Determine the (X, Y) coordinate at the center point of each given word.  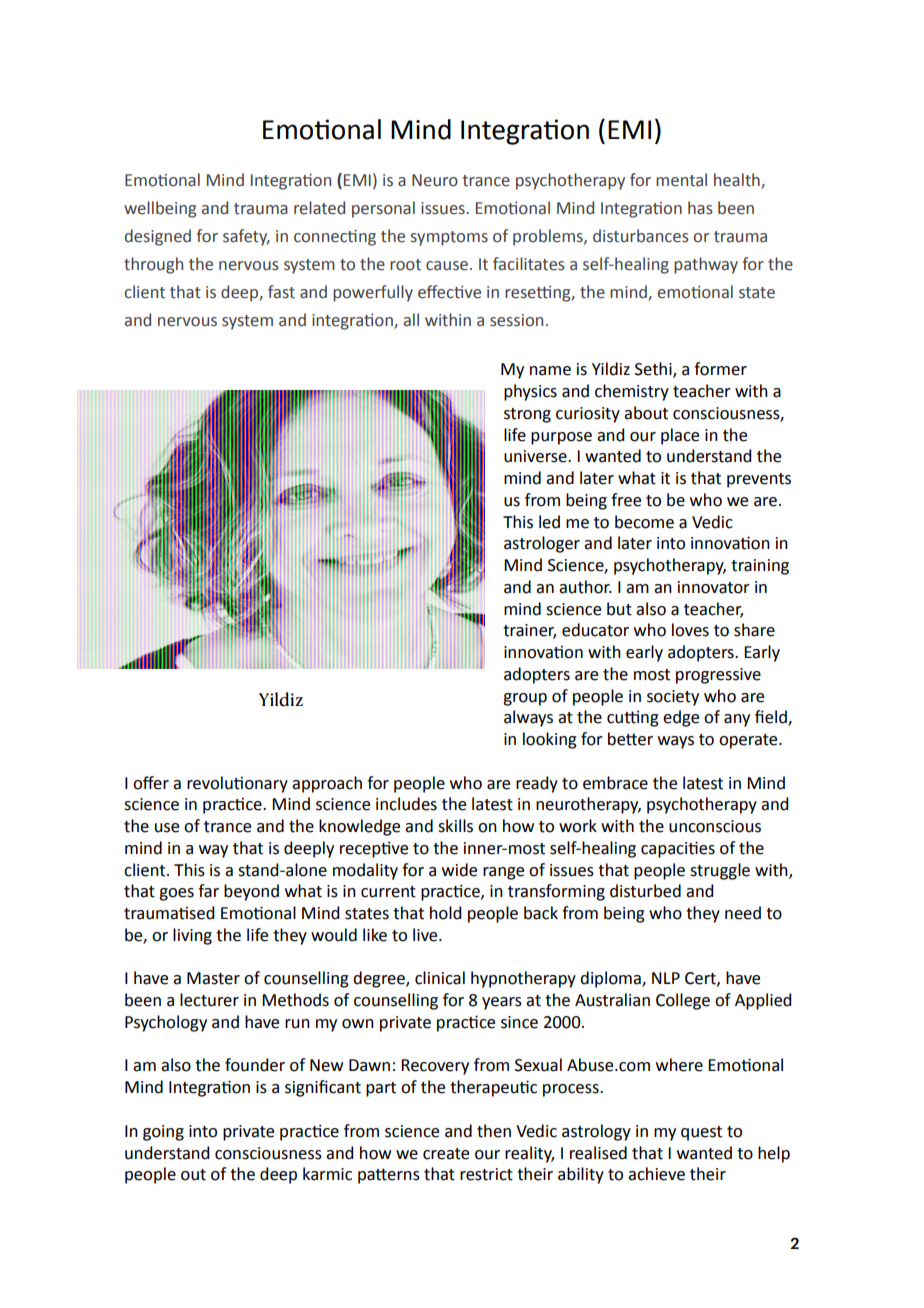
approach (327, 784)
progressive (718, 676)
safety (246, 237)
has (700, 208)
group (525, 699)
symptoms (449, 238)
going (163, 1133)
